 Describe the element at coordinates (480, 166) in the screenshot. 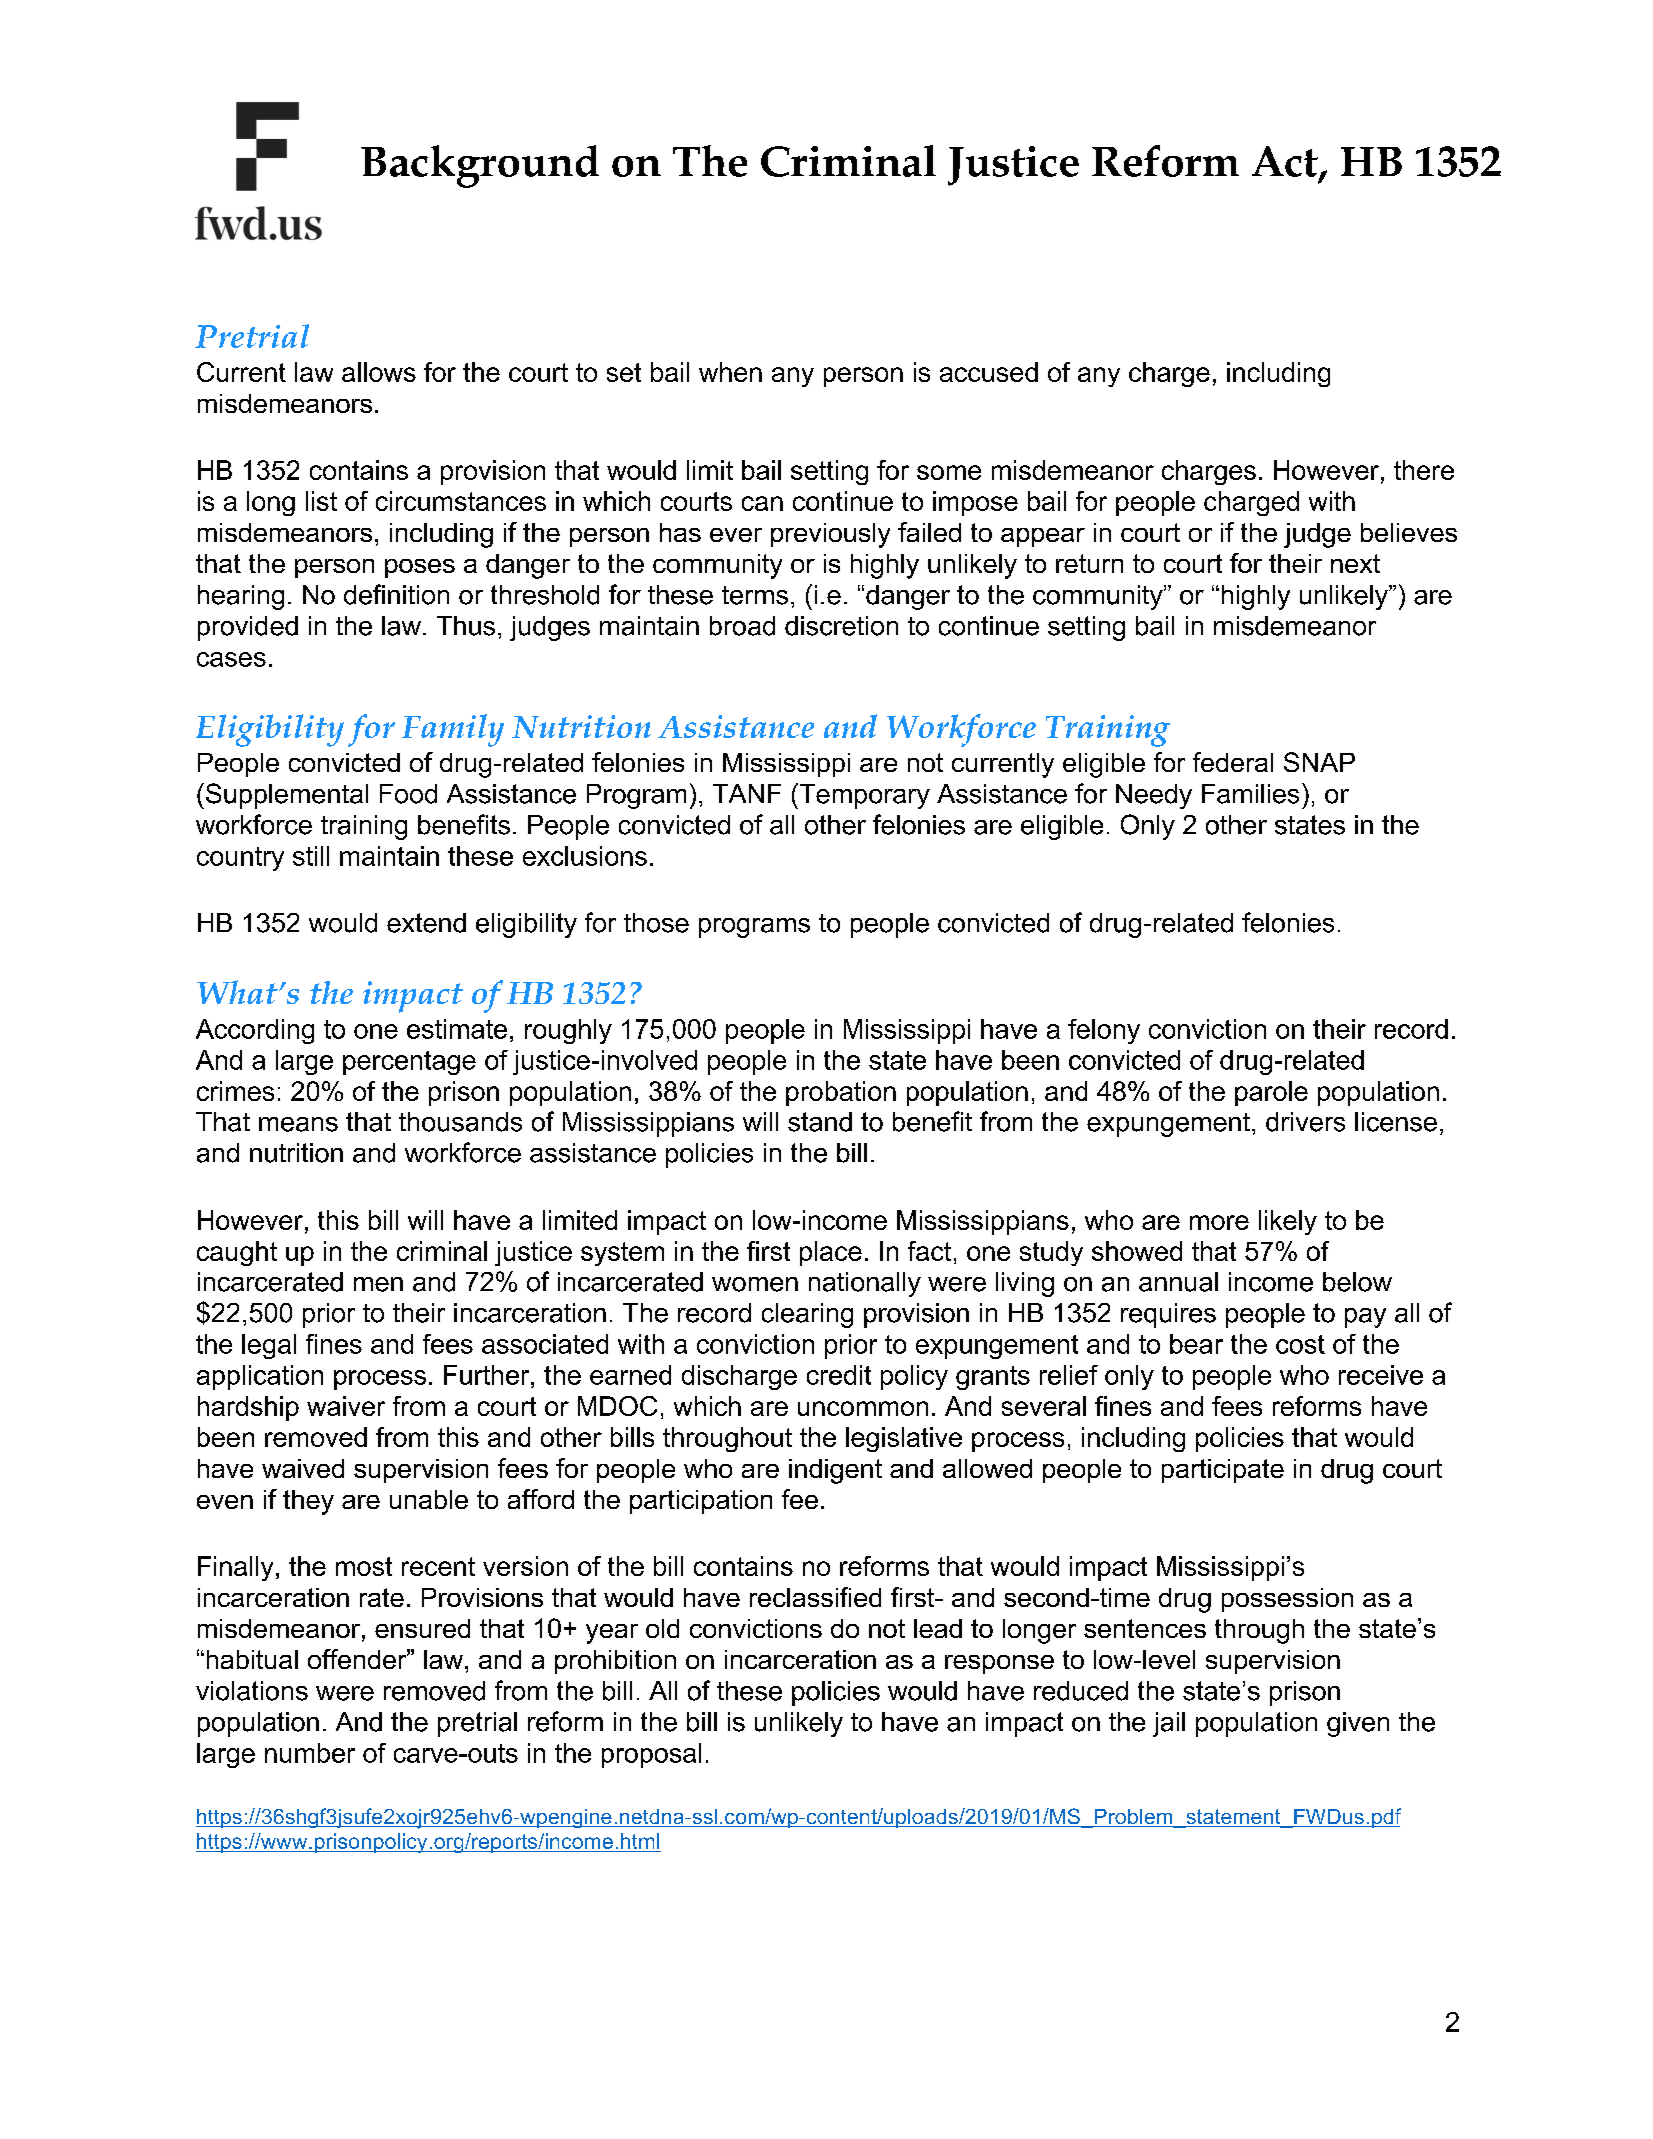

I see `Background` at that location.
